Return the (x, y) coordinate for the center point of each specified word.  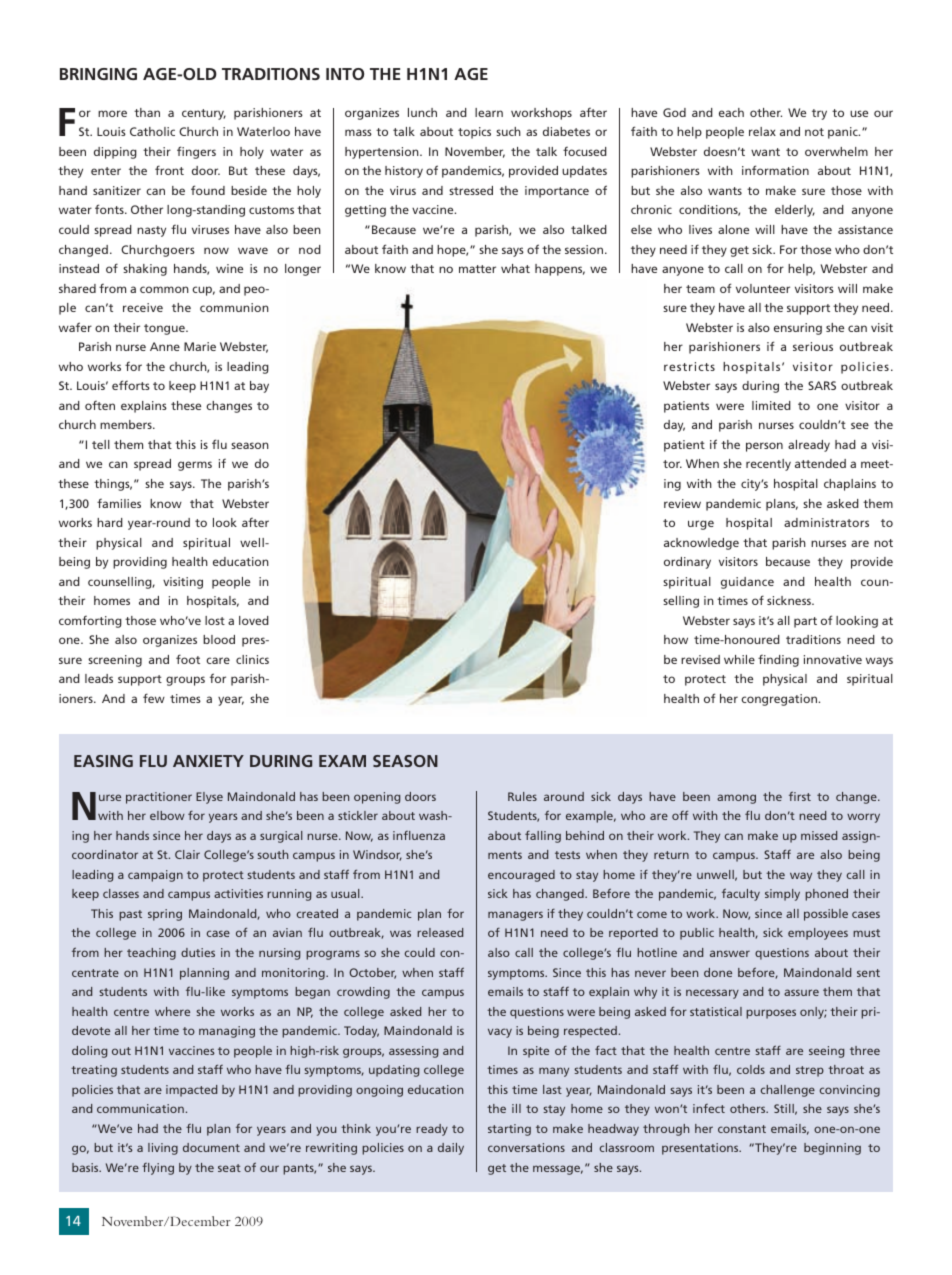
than (147, 112)
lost (215, 620)
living (163, 1149)
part (805, 622)
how (676, 639)
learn (489, 112)
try (819, 114)
